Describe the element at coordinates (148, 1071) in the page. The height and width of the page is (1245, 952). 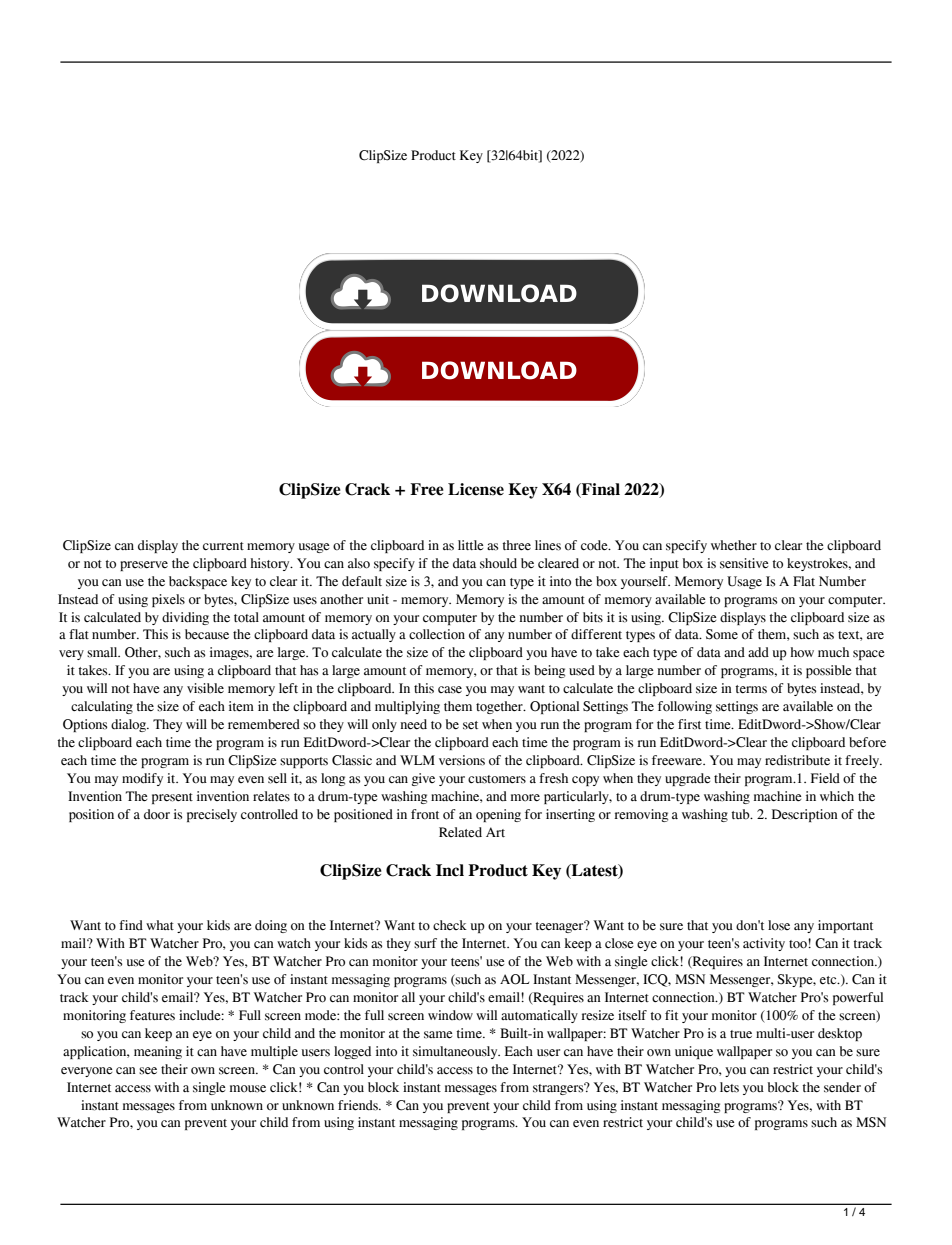
I see `see` at that location.
